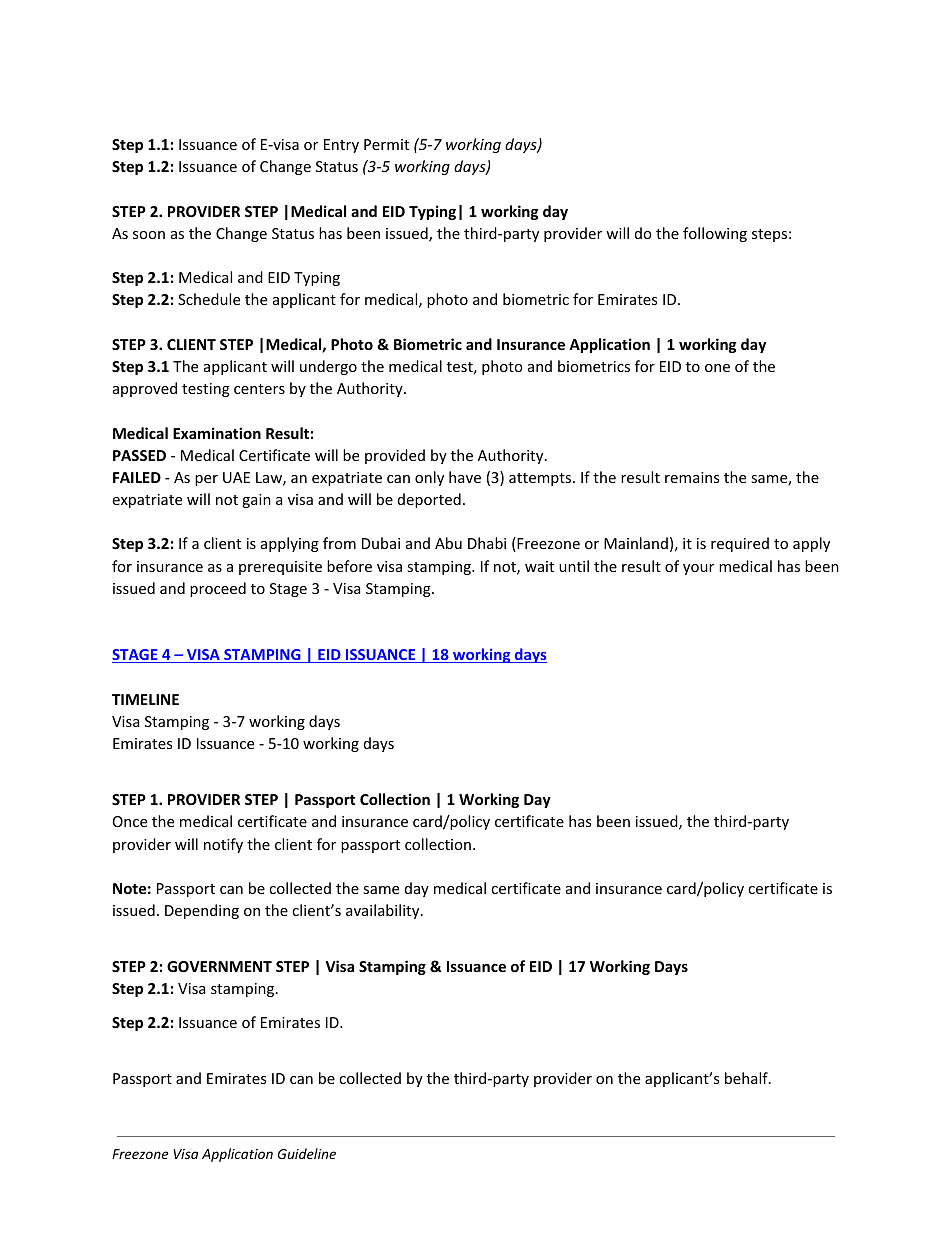 This screenshot has width=952, height=1233. I want to click on GOVERNMENT, so click(219, 966).
